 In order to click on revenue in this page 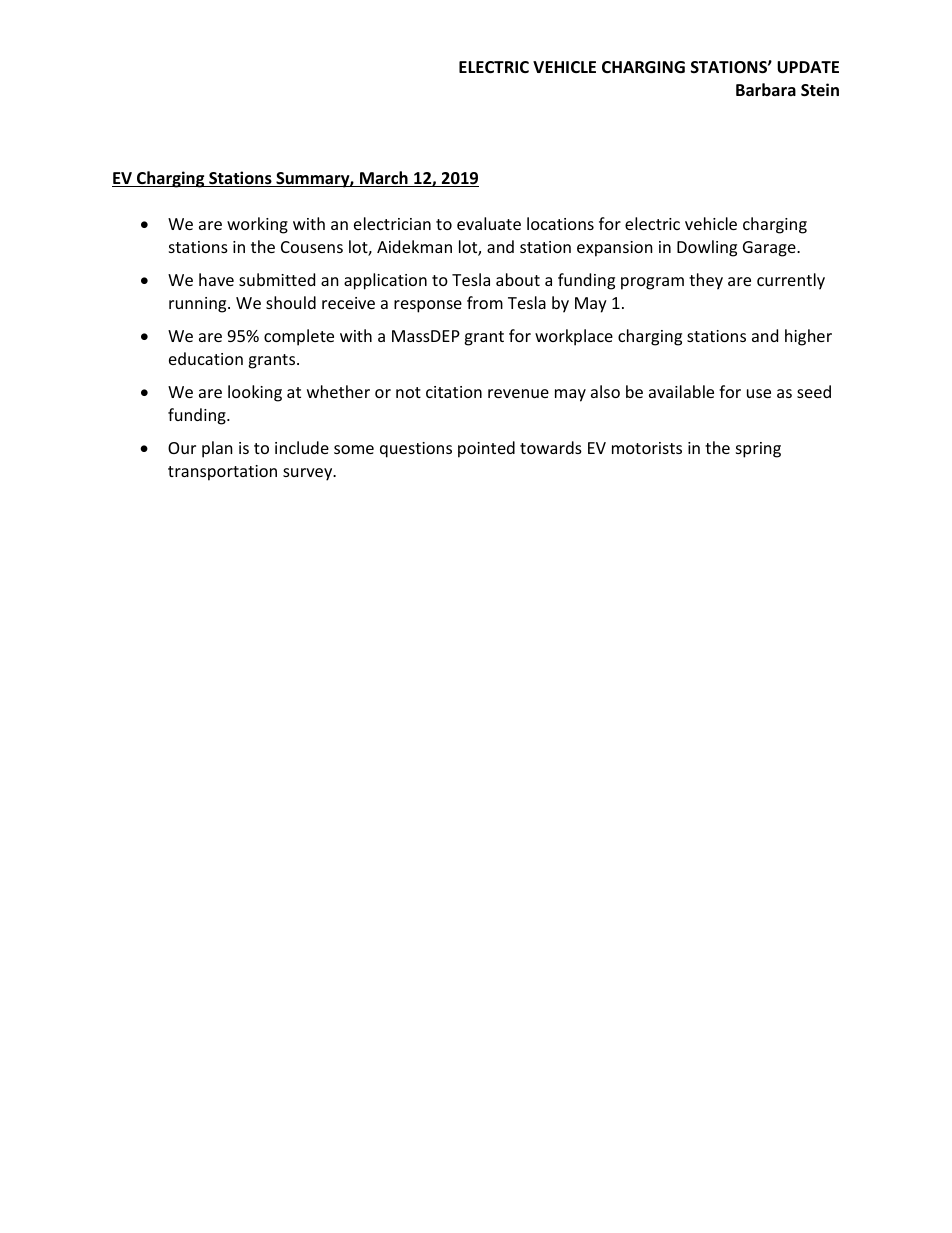, I will do `click(518, 393)`.
